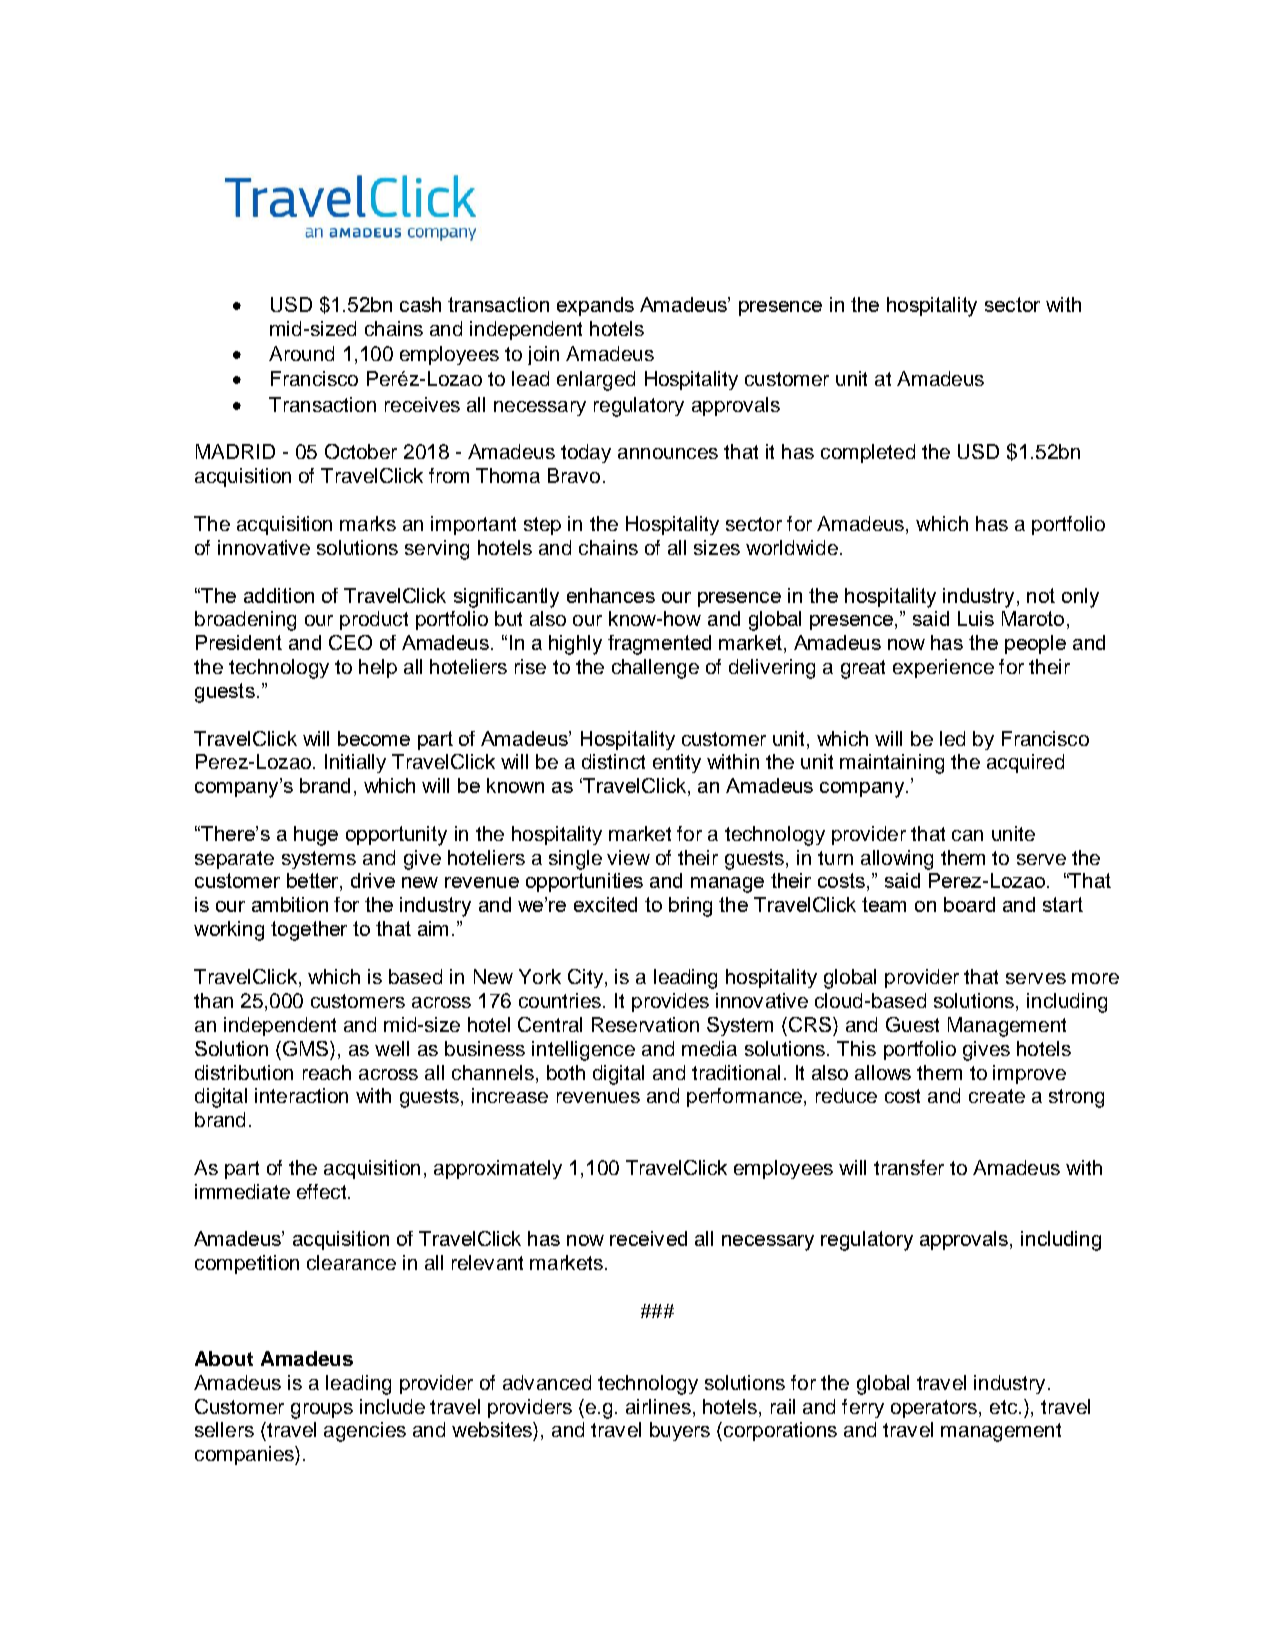 This page has width=1269, height=1642. I want to click on board, so click(969, 904).
